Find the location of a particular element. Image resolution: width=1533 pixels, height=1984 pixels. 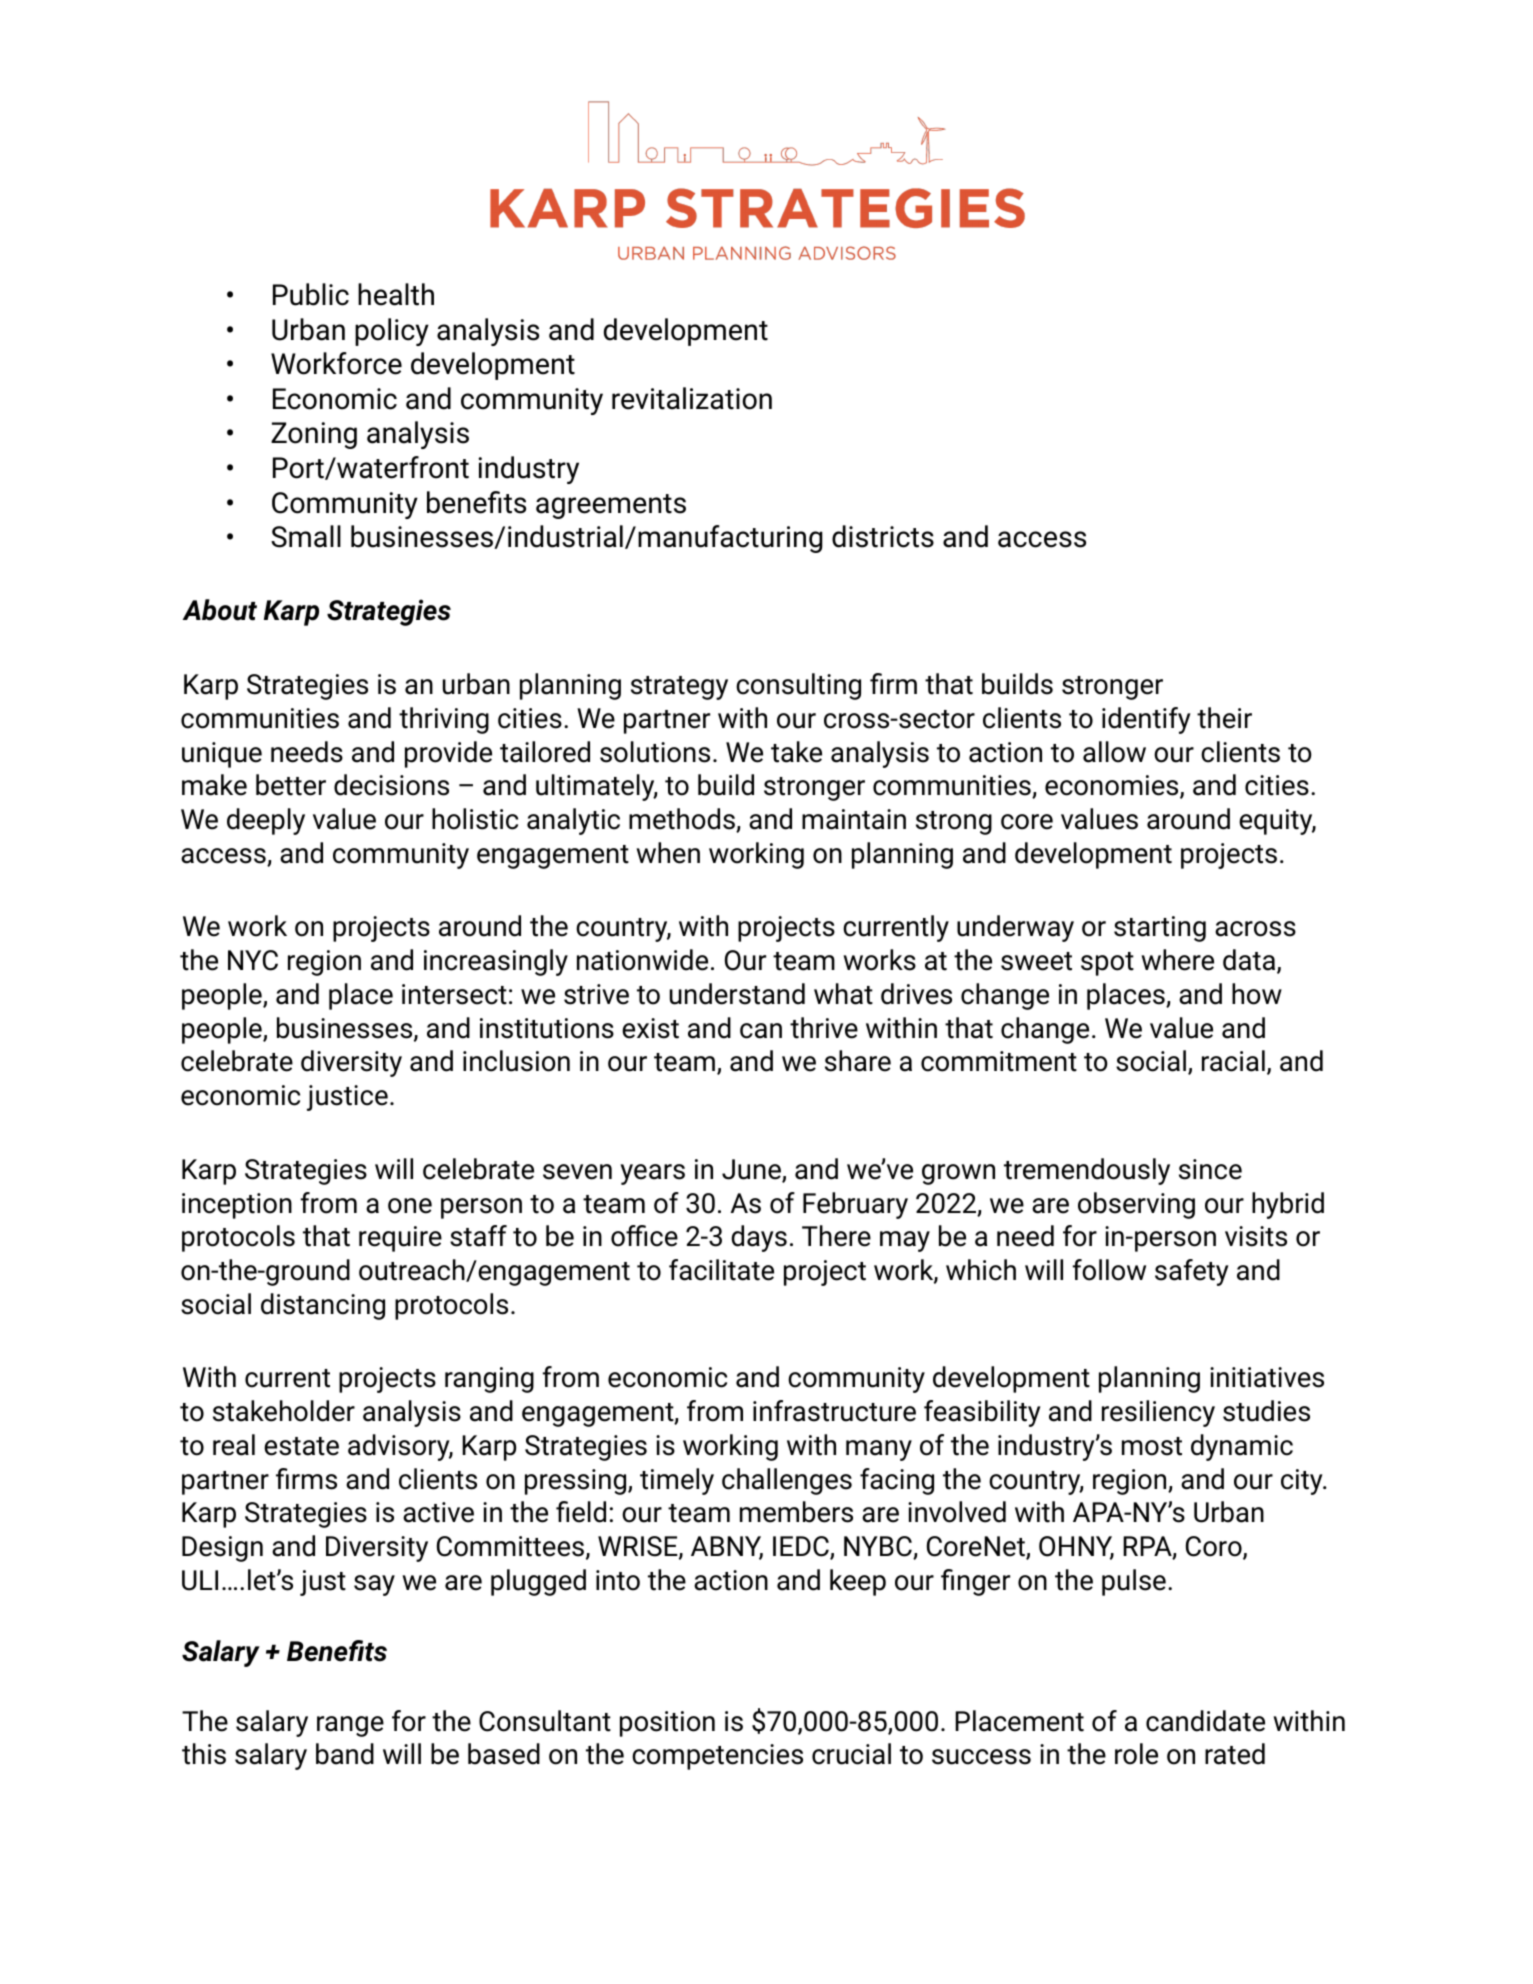

range is located at coordinates (350, 1726).
